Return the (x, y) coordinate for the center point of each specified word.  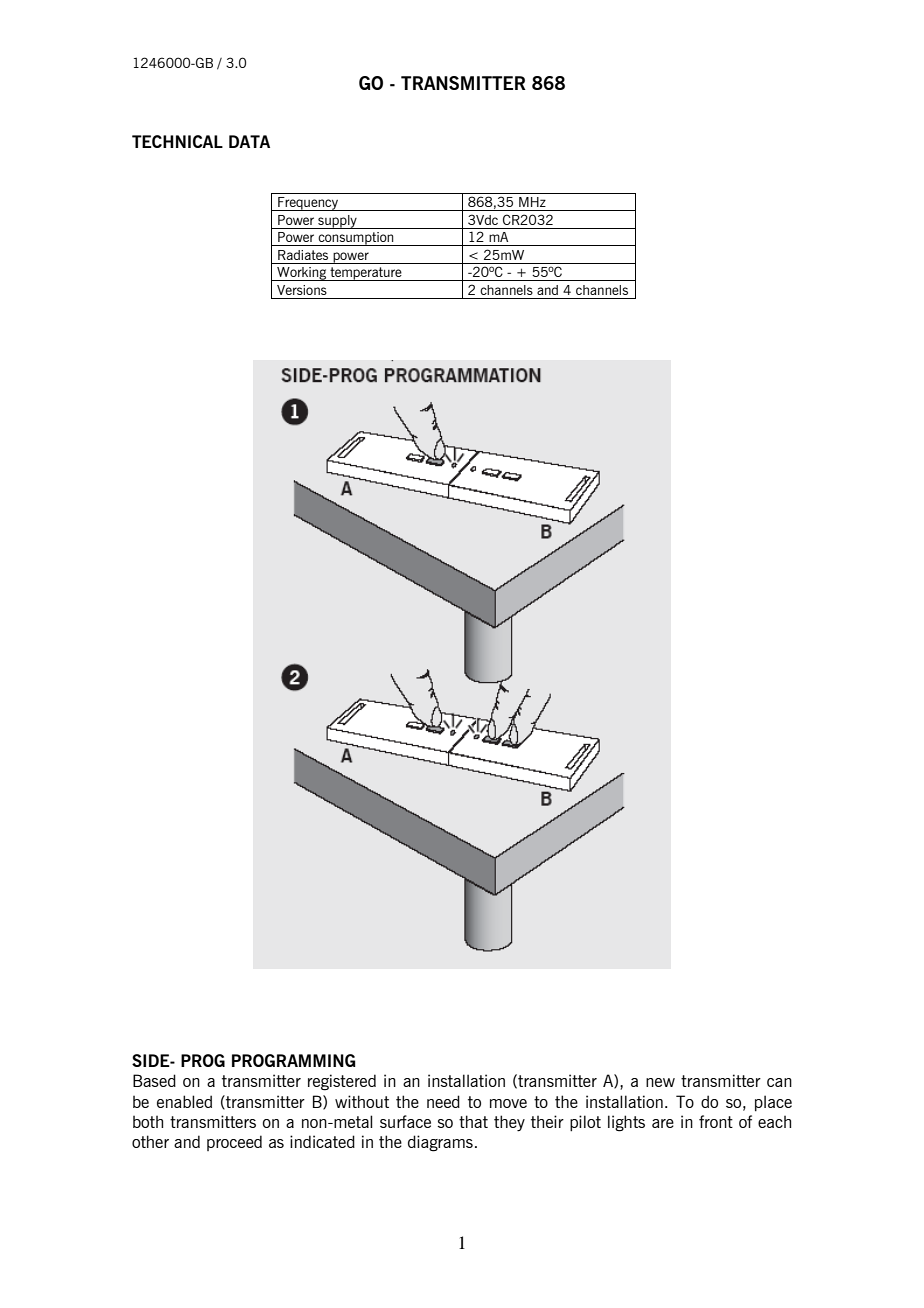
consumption (356, 239)
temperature (366, 274)
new (660, 1082)
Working (302, 274)
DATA (249, 141)
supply (337, 222)
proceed (234, 1143)
